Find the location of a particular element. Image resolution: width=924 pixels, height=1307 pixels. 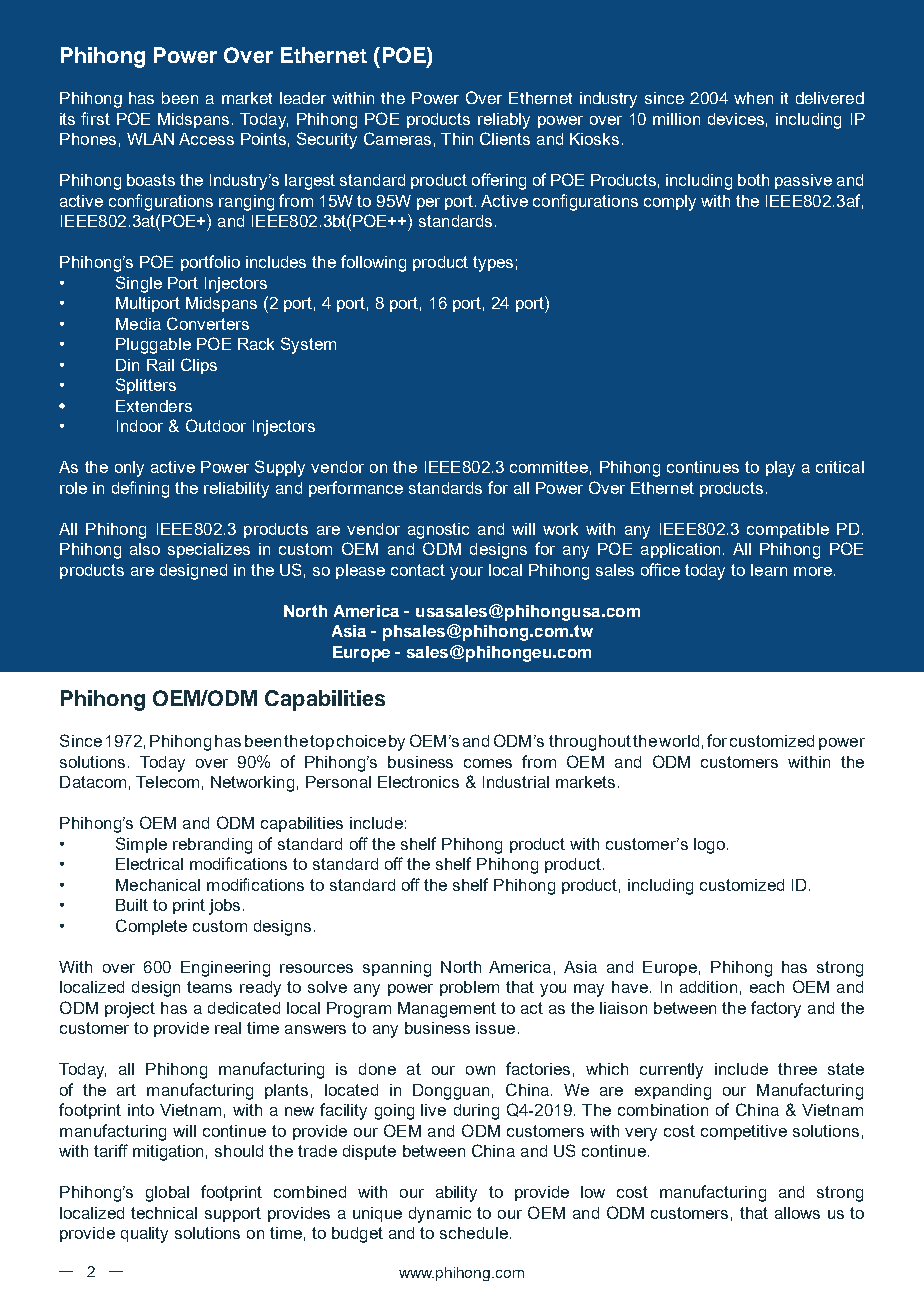

play is located at coordinates (780, 469).
